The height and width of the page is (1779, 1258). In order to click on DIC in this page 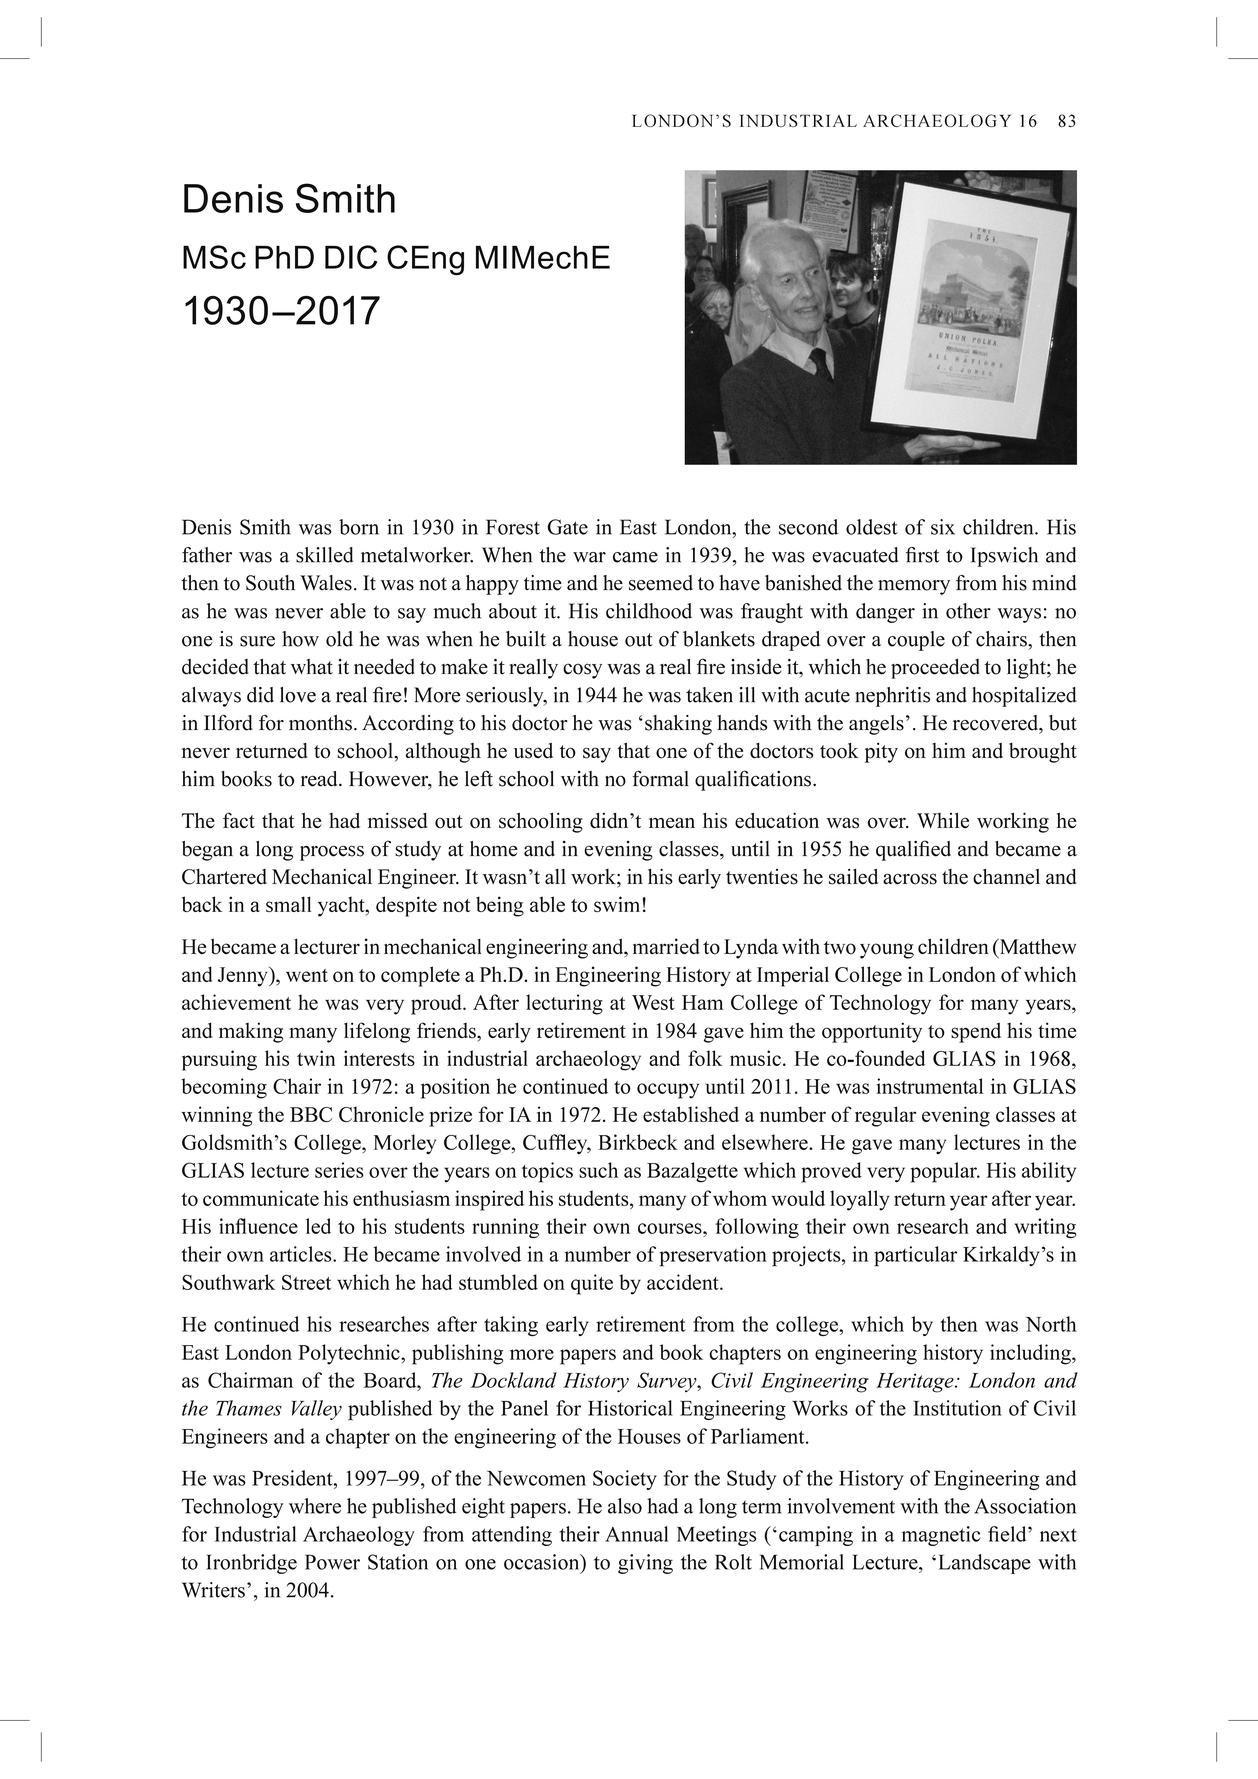, I will do `click(351, 257)`.
